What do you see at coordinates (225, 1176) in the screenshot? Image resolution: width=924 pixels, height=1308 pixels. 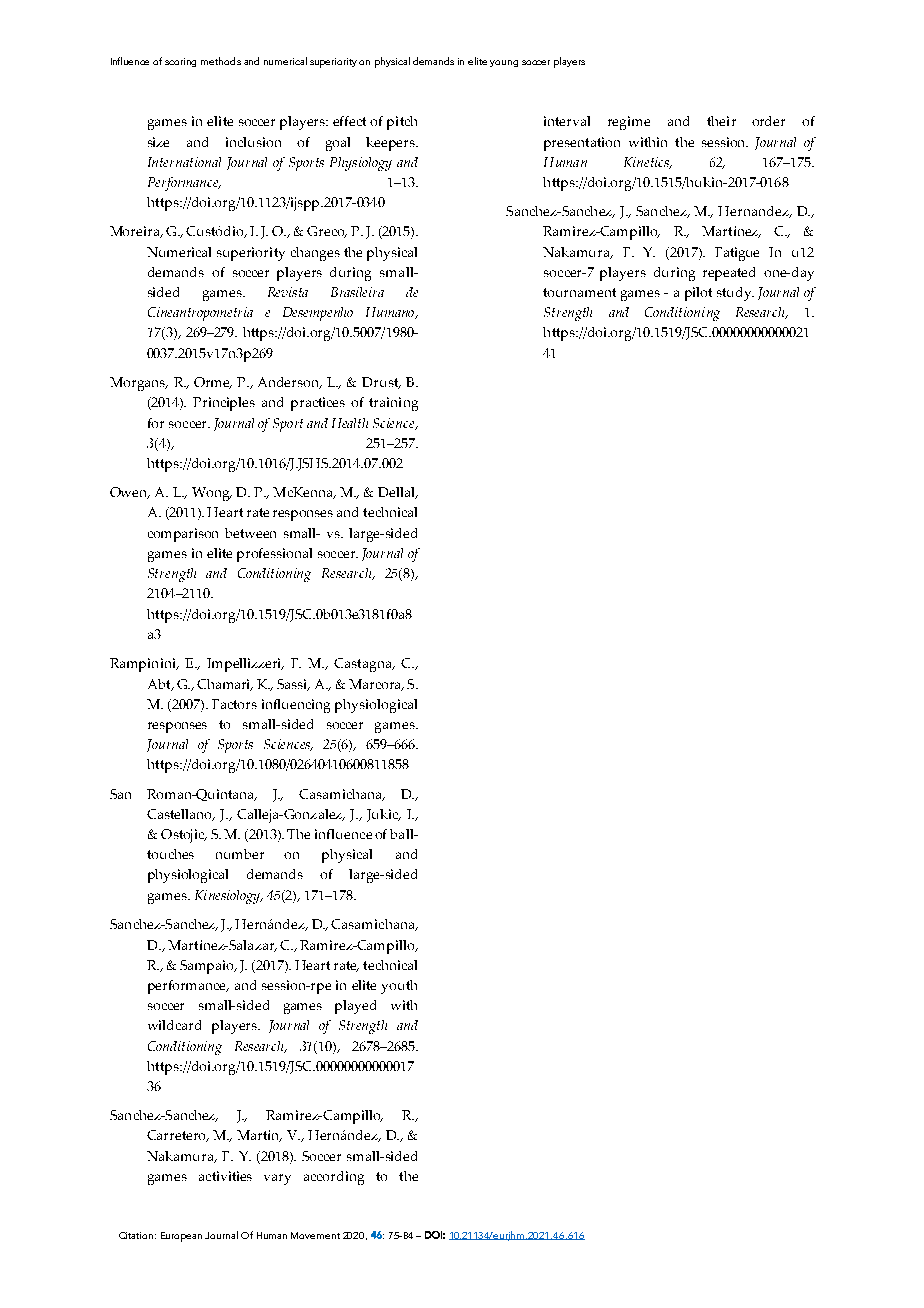 I see `activities` at bounding box center [225, 1176].
